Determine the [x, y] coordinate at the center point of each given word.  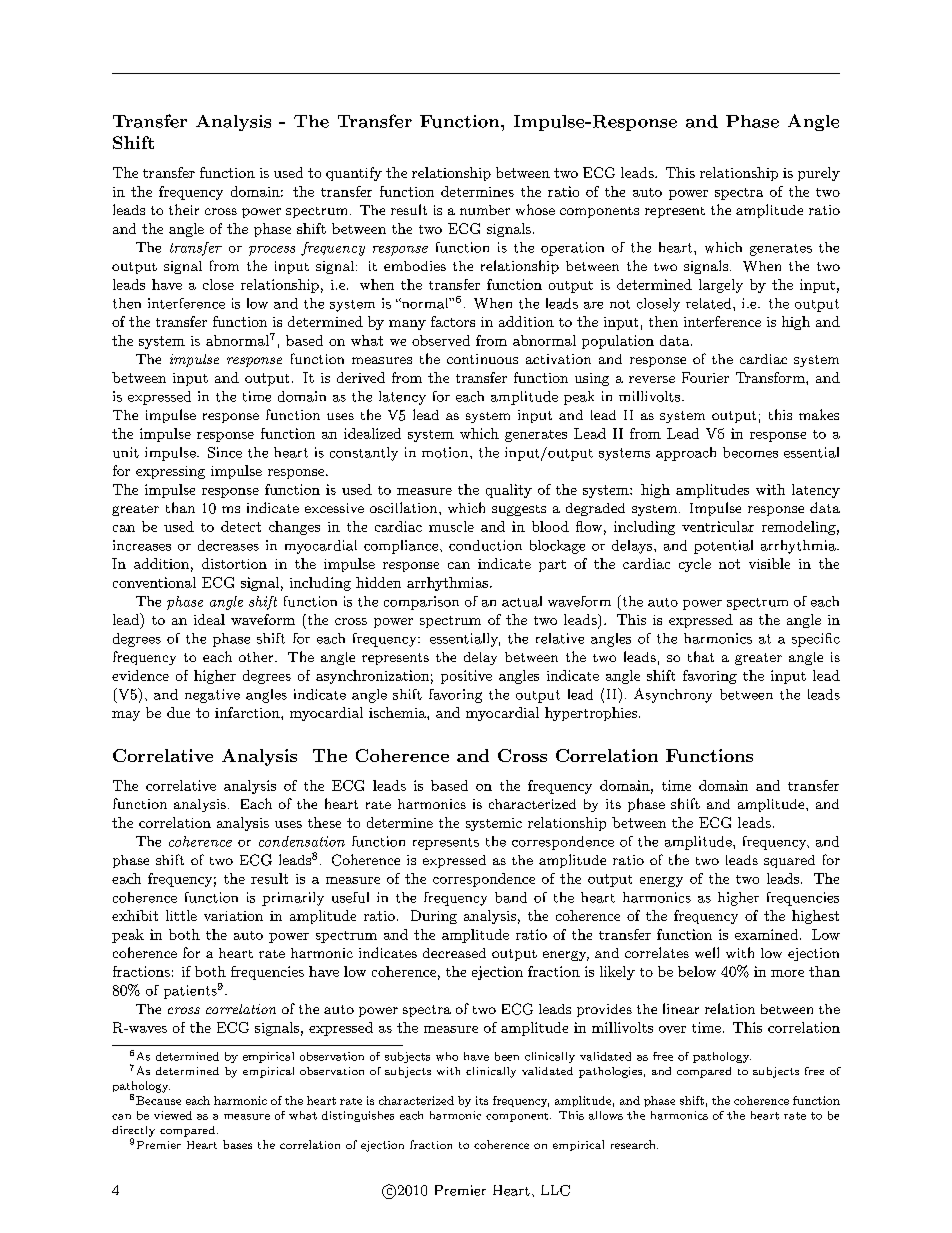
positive [466, 677]
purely [819, 174]
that [701, 656]
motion [446, 452]
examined [768, 934]
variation [233, 916]
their [184, 209]
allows [606, 1115]
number [485, 210]
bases [237, 1144]
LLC [555, 1190]
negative [212, 696]
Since [225, 452]
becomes [750, 452]
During [434, 917]
